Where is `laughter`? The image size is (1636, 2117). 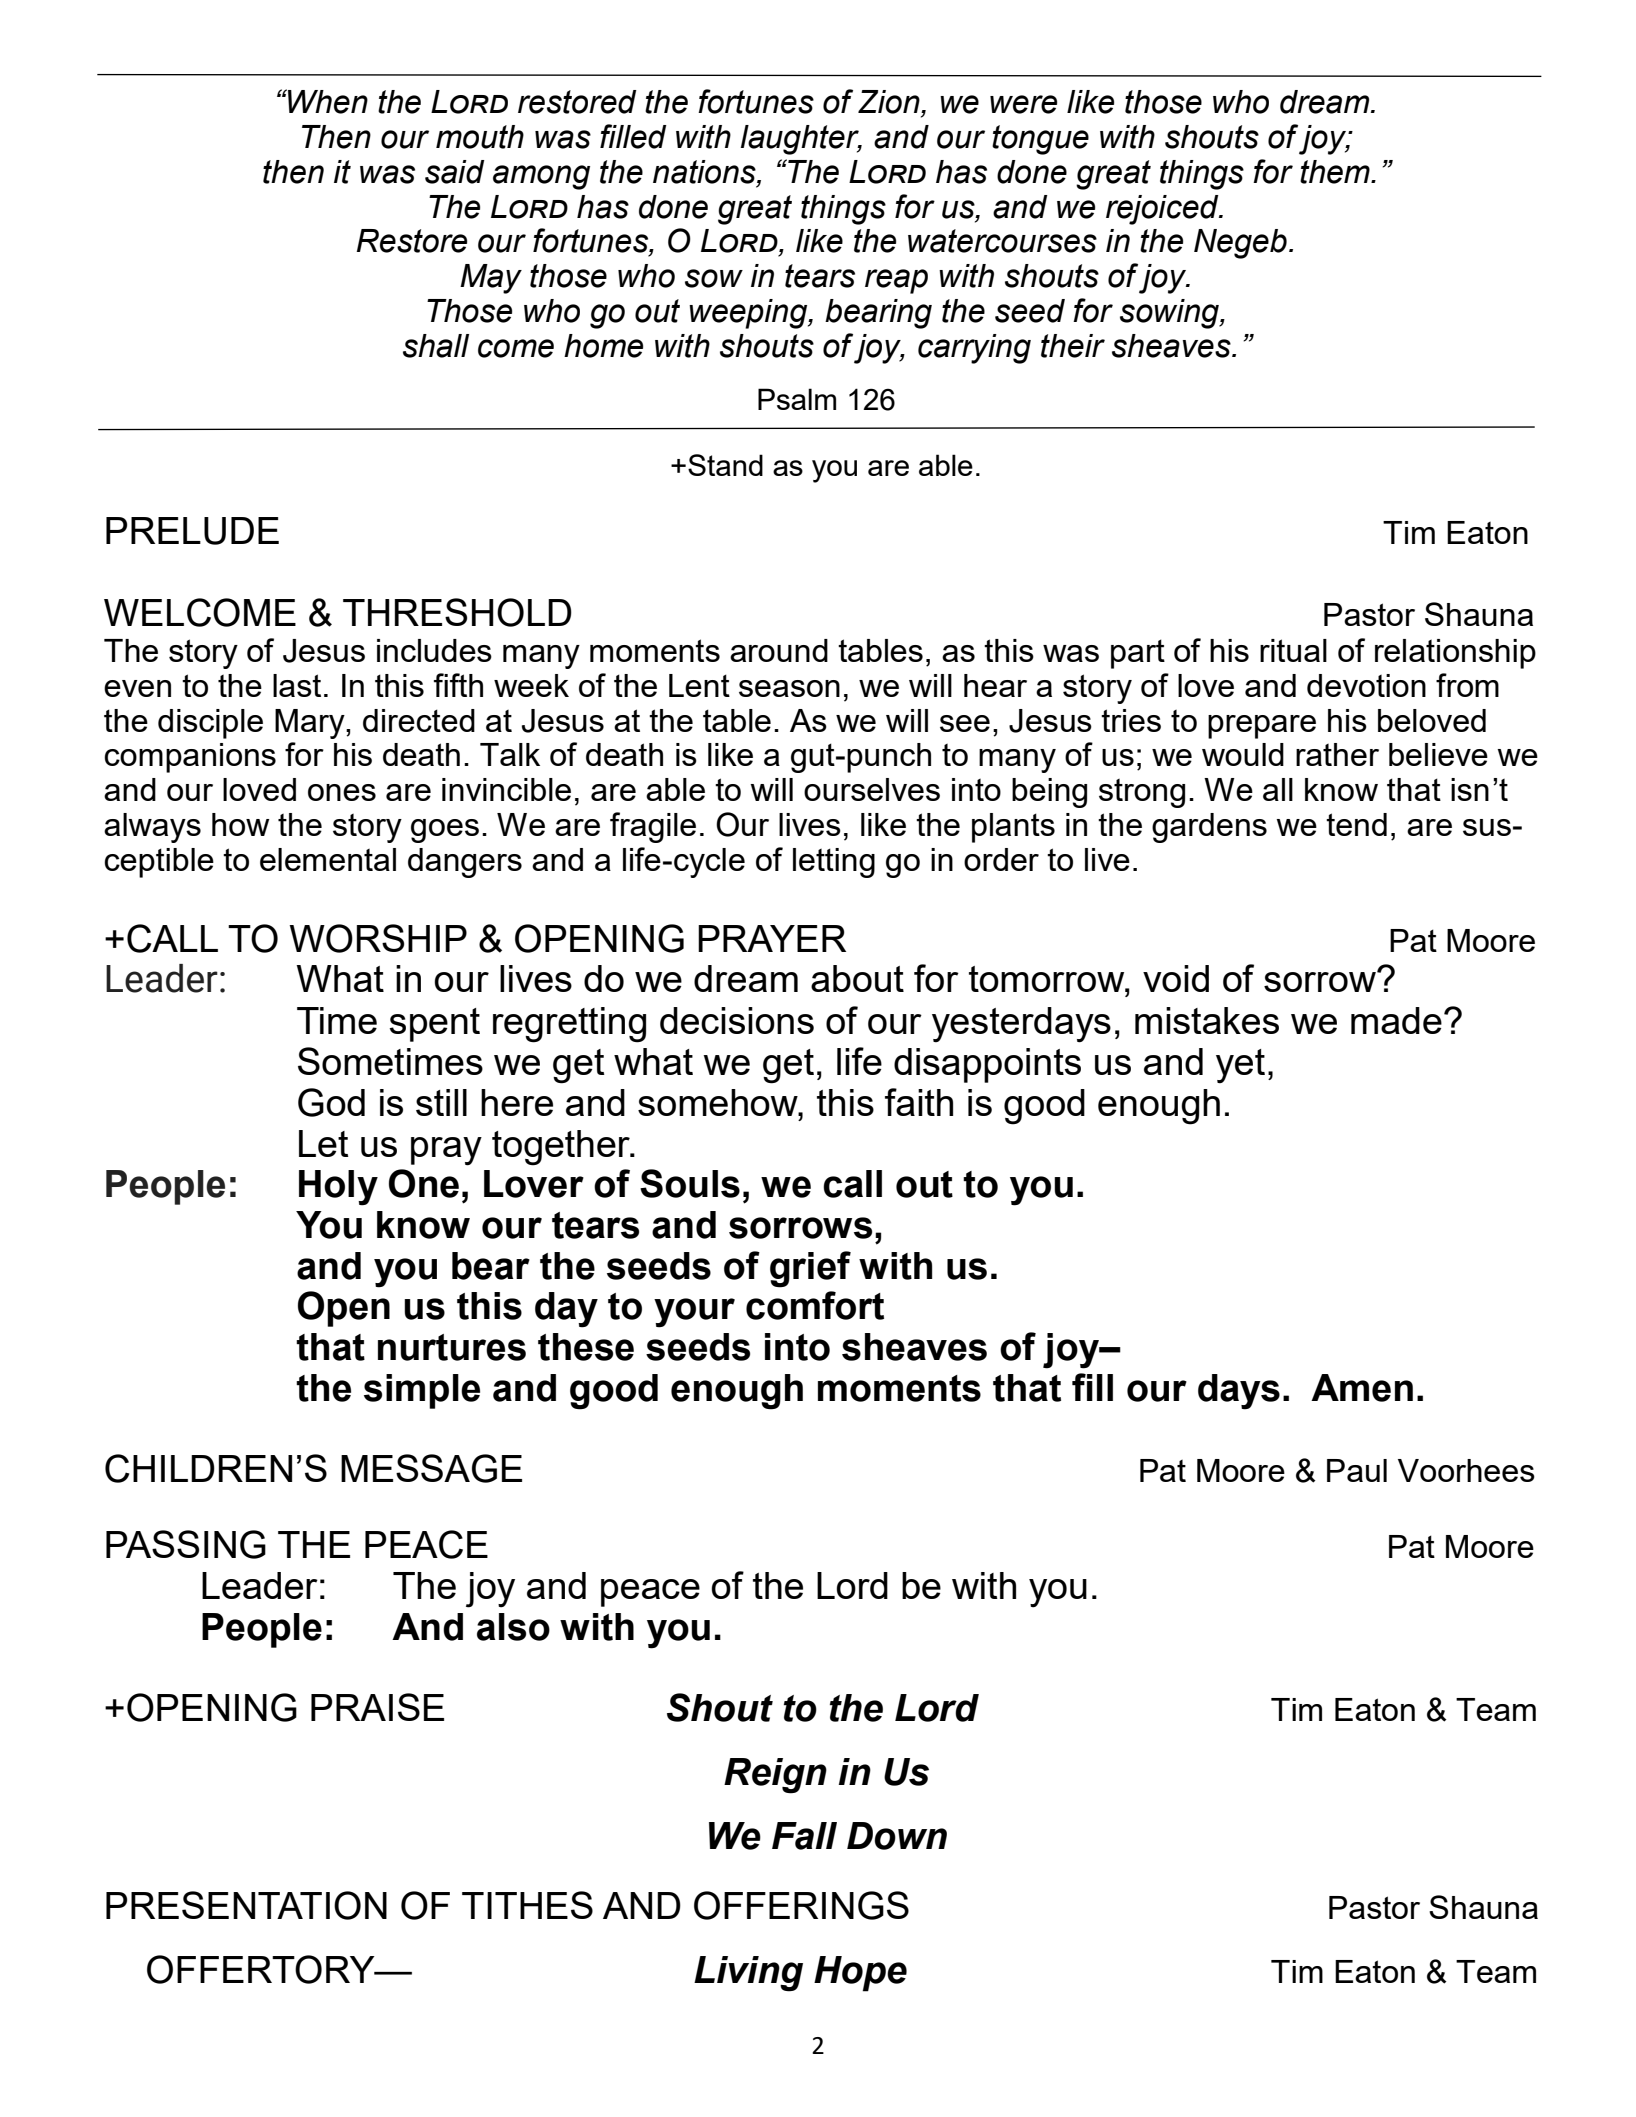 laughter is located at coordinates (801, 140).
